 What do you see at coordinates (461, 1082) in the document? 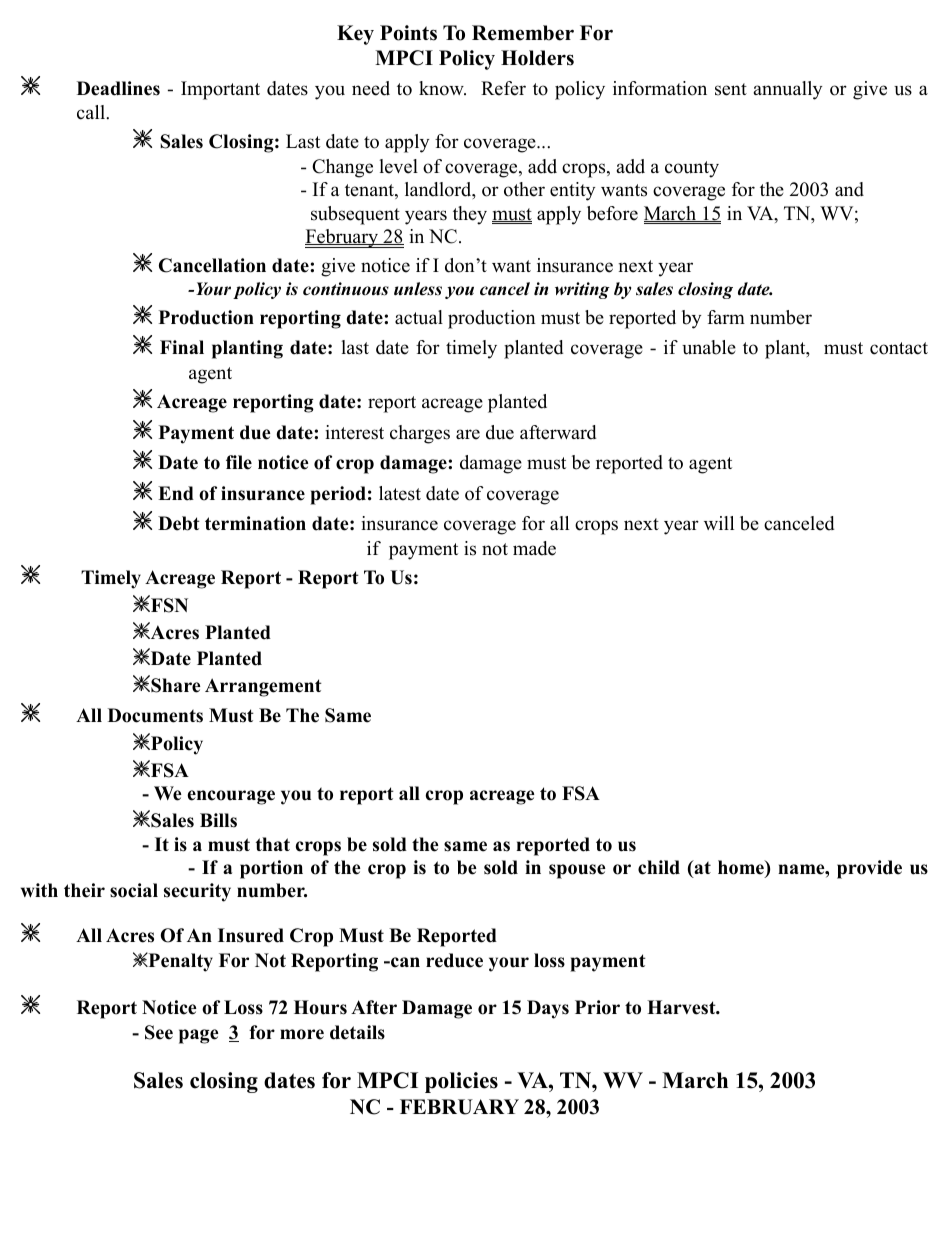
I see `policies` at bounding box center [461, 1082].
